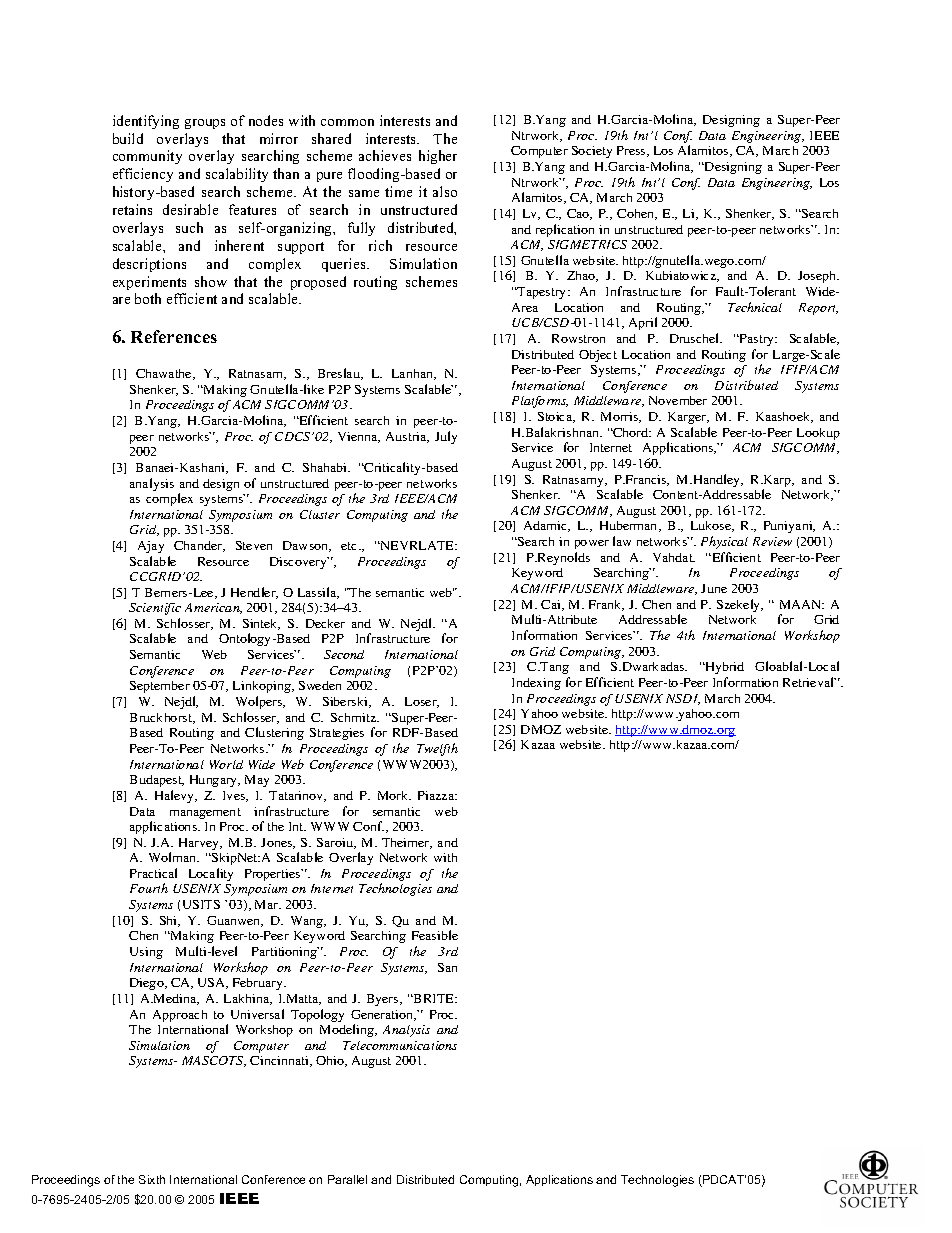  I want to click on Press, so click(632, 151).
